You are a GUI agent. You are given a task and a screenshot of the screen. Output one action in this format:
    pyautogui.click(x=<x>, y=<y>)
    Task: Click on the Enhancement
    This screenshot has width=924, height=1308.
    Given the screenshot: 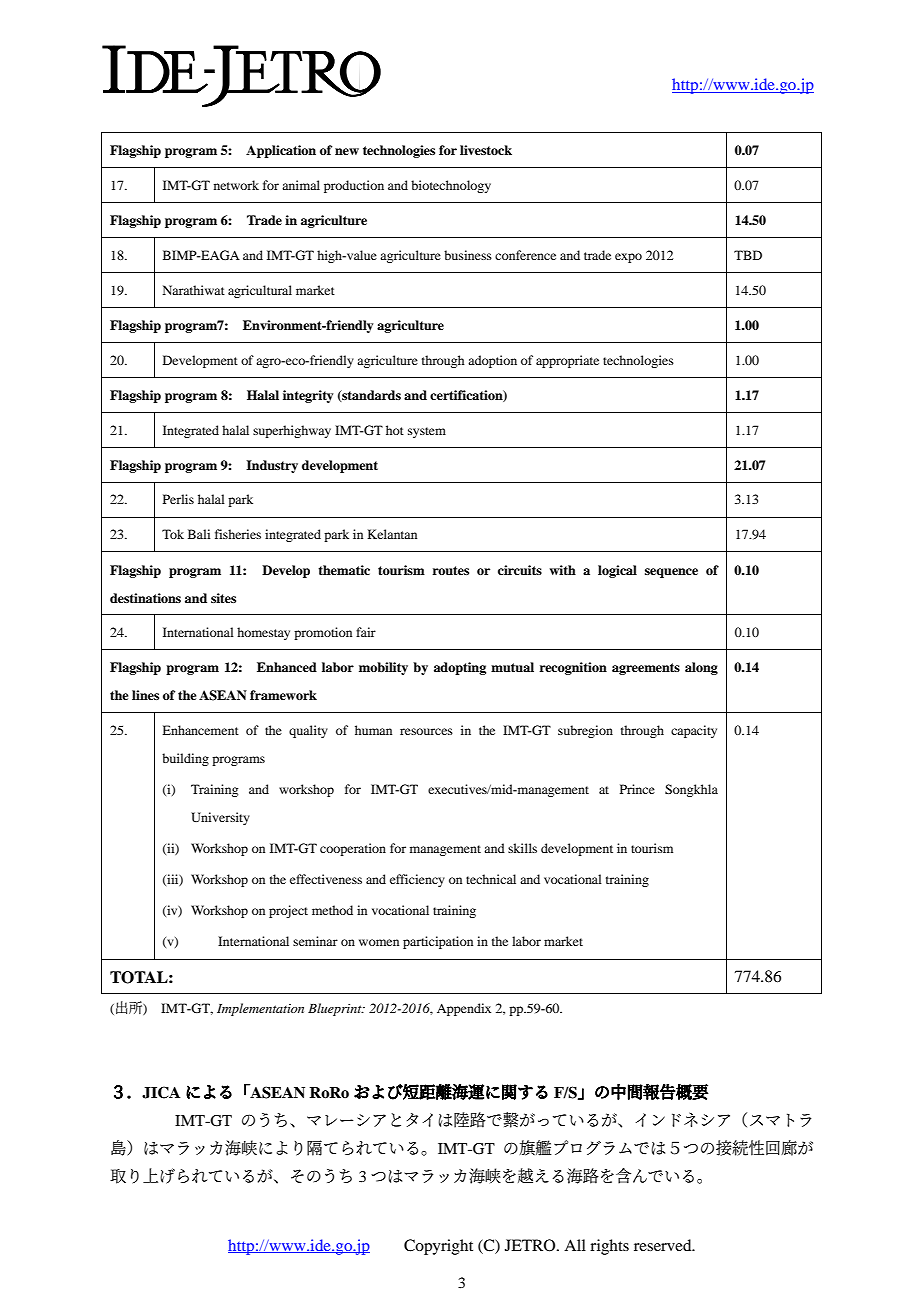 What is the action you would take?
    pyautogui.click(x=200, y=730)
